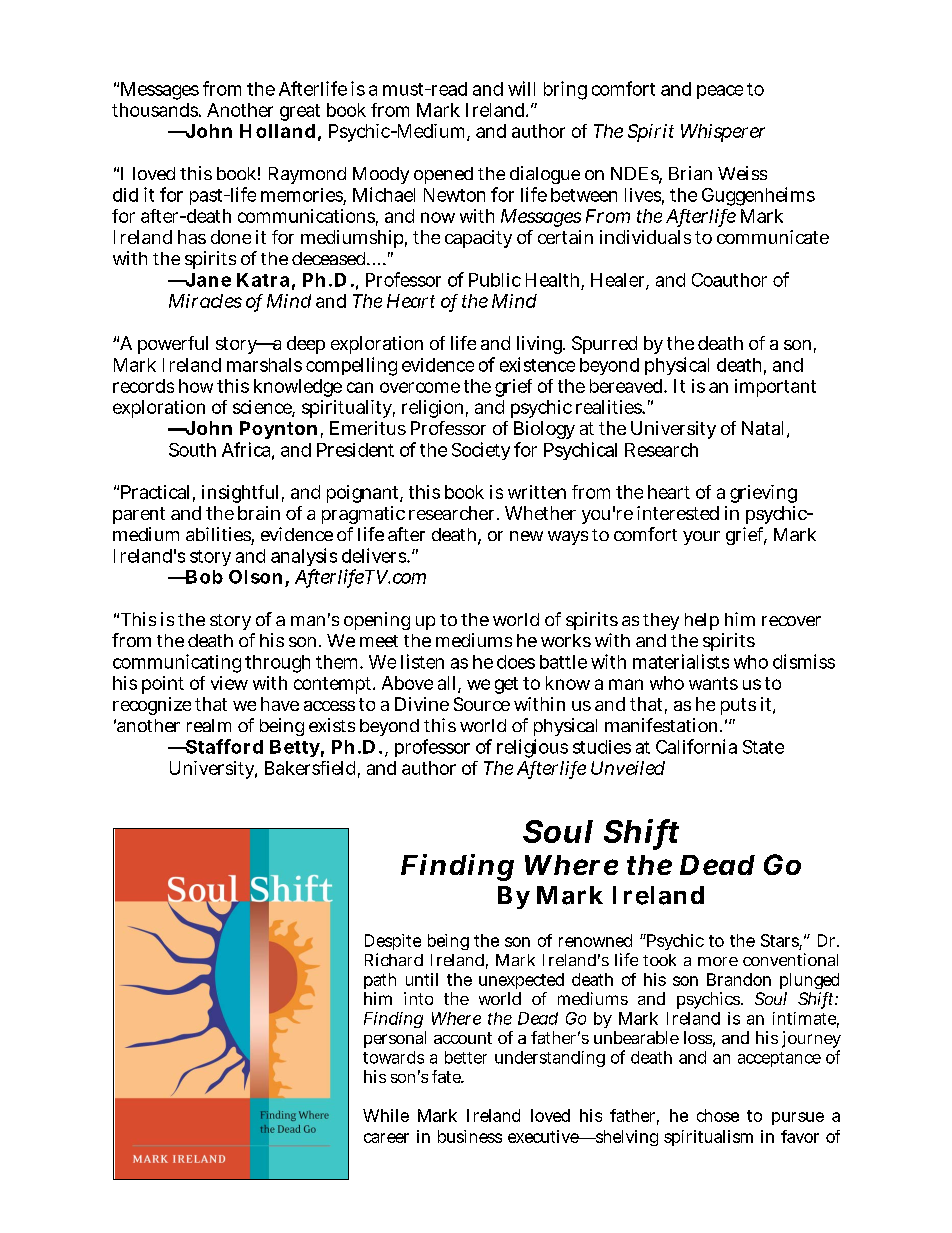 Image resolution: width=952 pixels, height=1233 pixels. What do you see at coordinates (155, 110) in the screenshot?
I see `thousands` at bounding box center [155, 110].
